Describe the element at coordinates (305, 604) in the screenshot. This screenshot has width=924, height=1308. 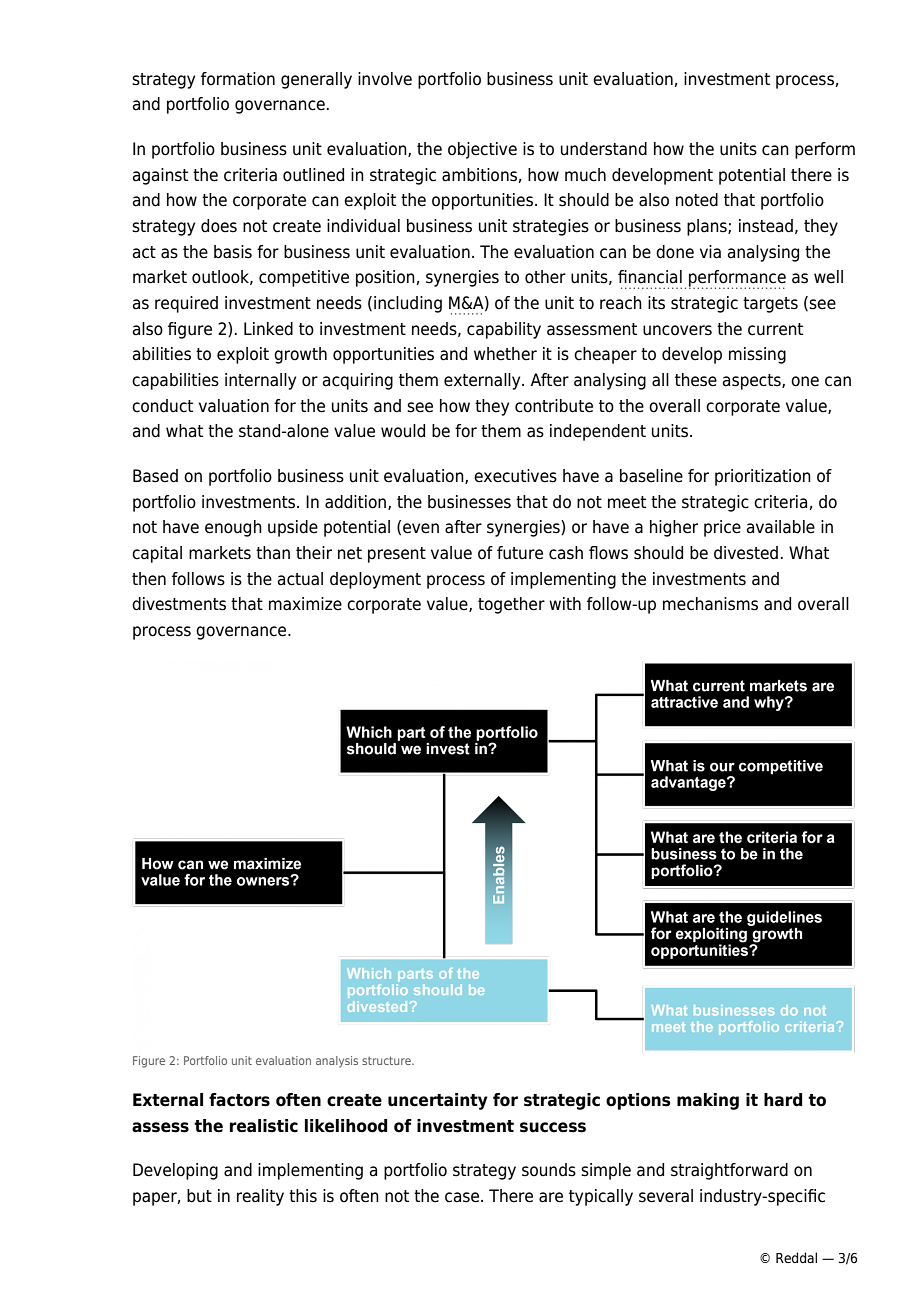
I see `maximize` at that location.
